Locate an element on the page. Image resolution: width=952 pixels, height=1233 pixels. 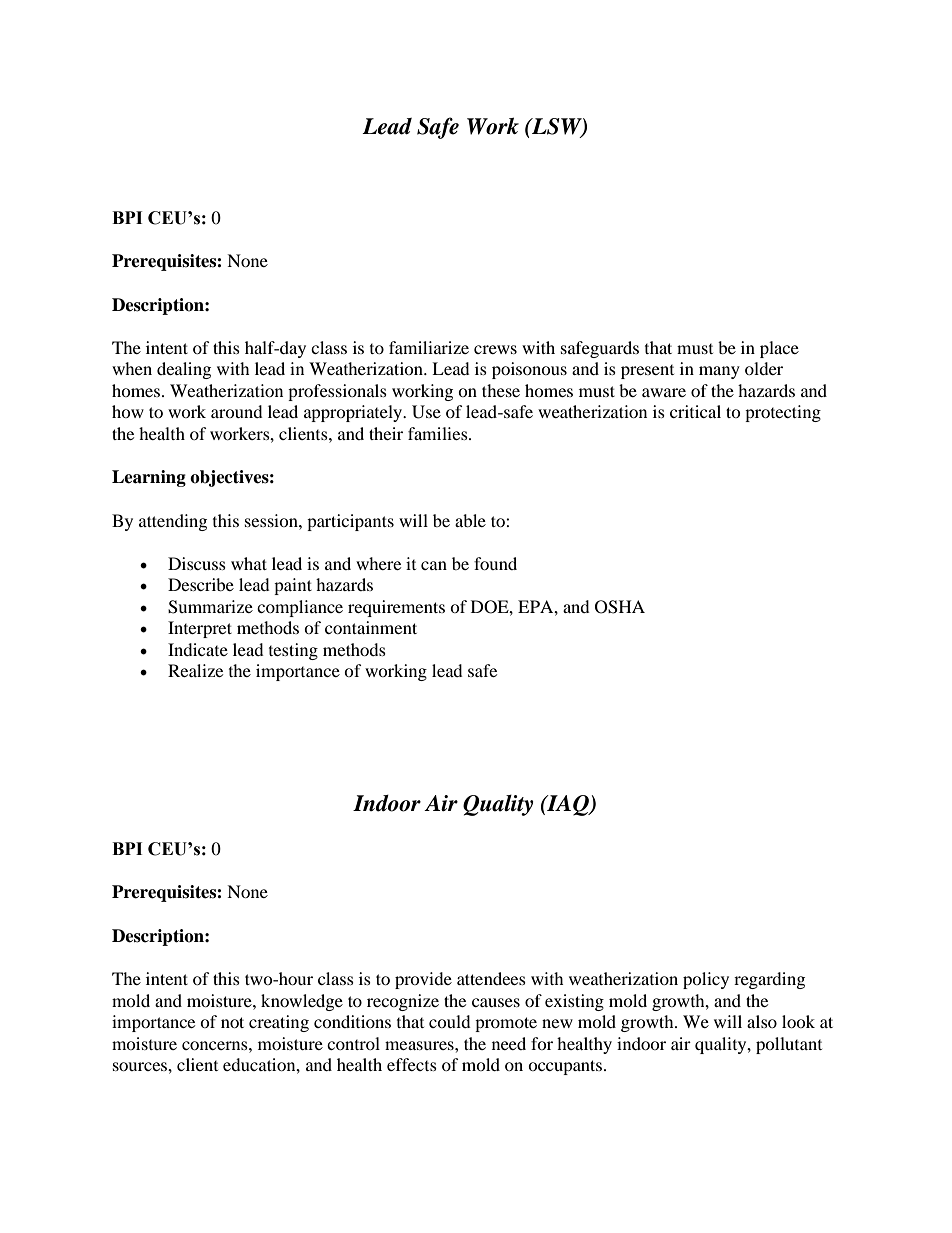
containment is located at coordinates (371, 627).
